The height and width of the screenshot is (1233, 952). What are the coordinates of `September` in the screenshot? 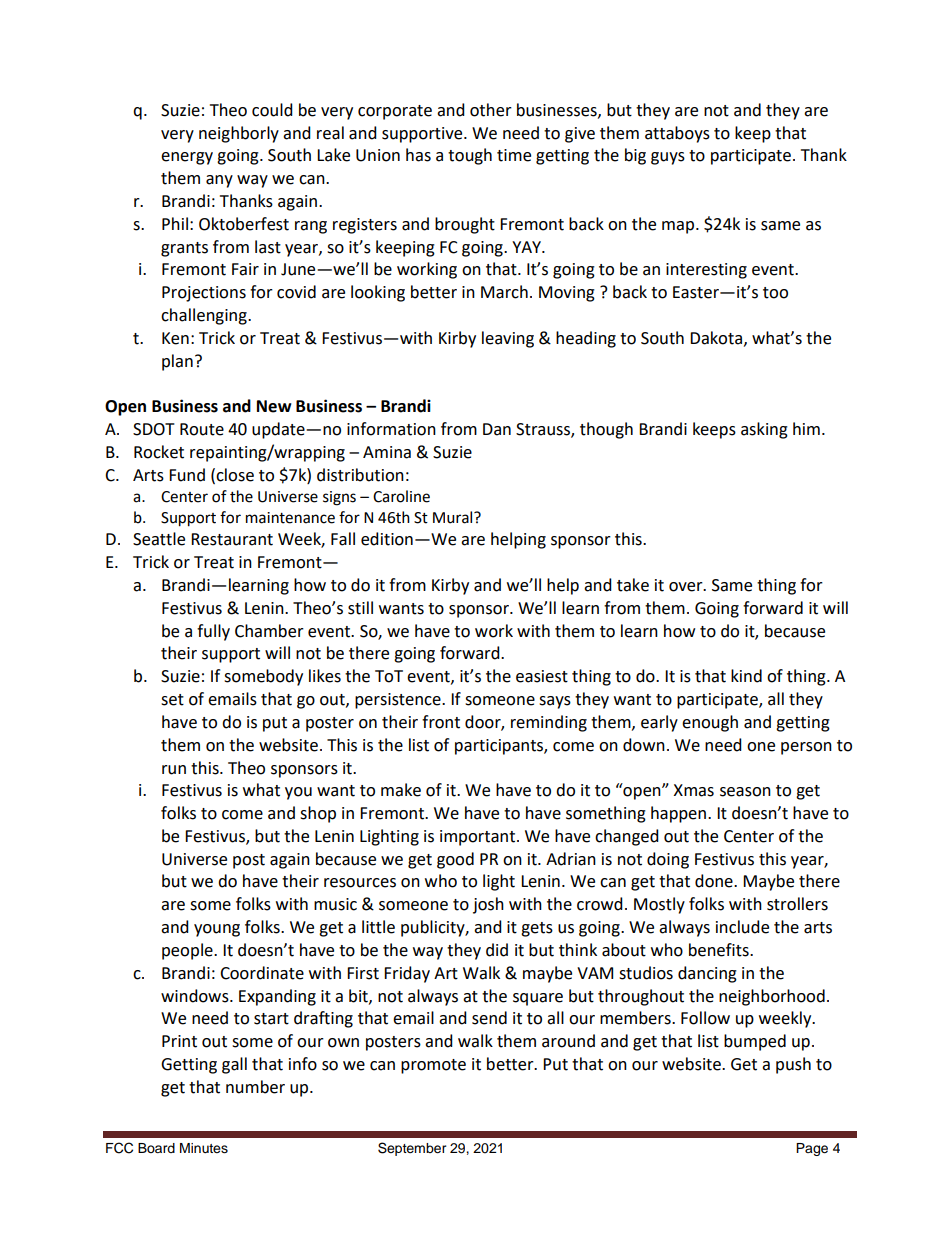 It's located at (412, 1149).
